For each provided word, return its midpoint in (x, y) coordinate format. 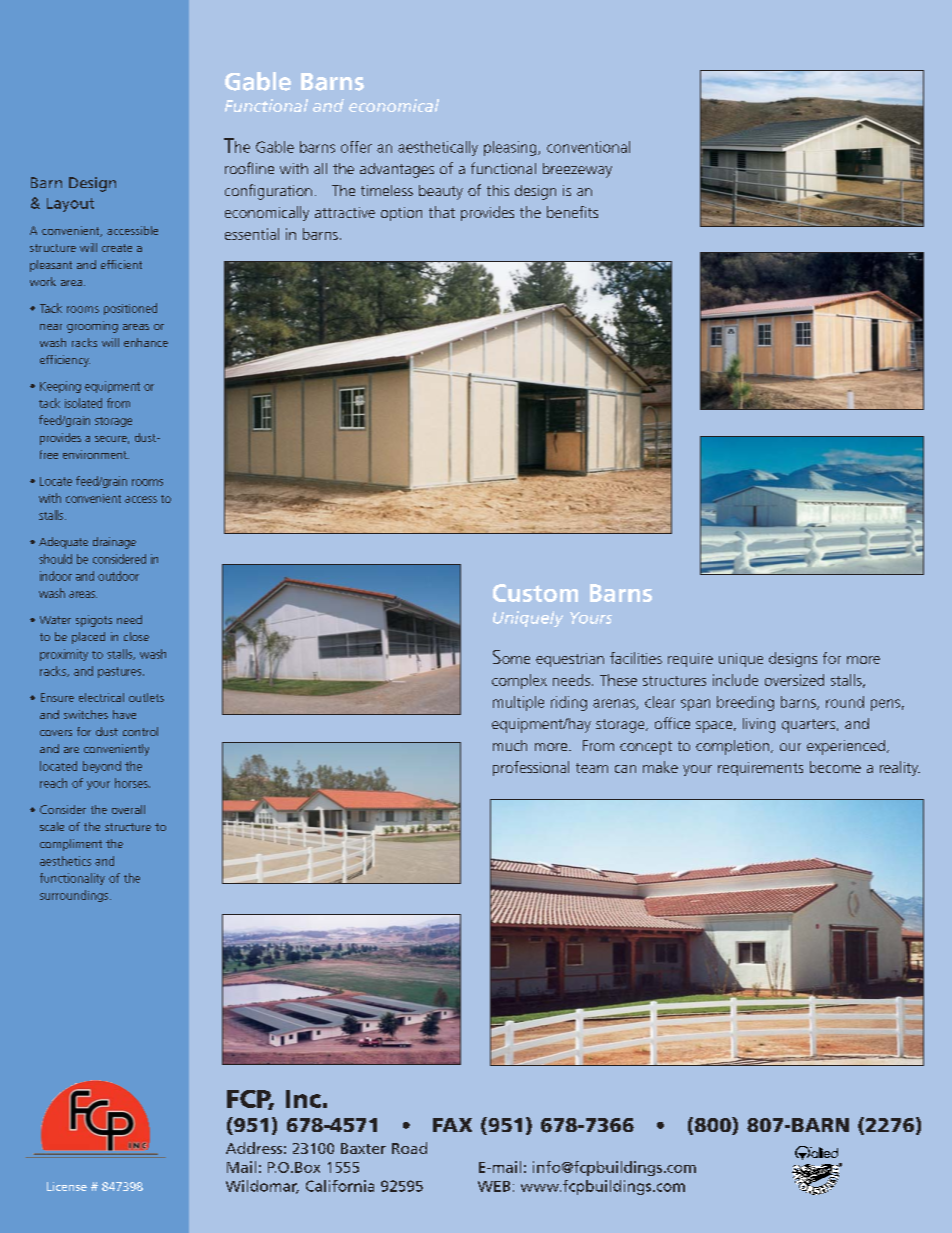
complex (519, 681)
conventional (588, 147)
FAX (452, 1125)
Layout (70, 205)
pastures (121, 672)
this (498, 190)
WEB (494, 1186)
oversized (794, 680)
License (67, 1186)
